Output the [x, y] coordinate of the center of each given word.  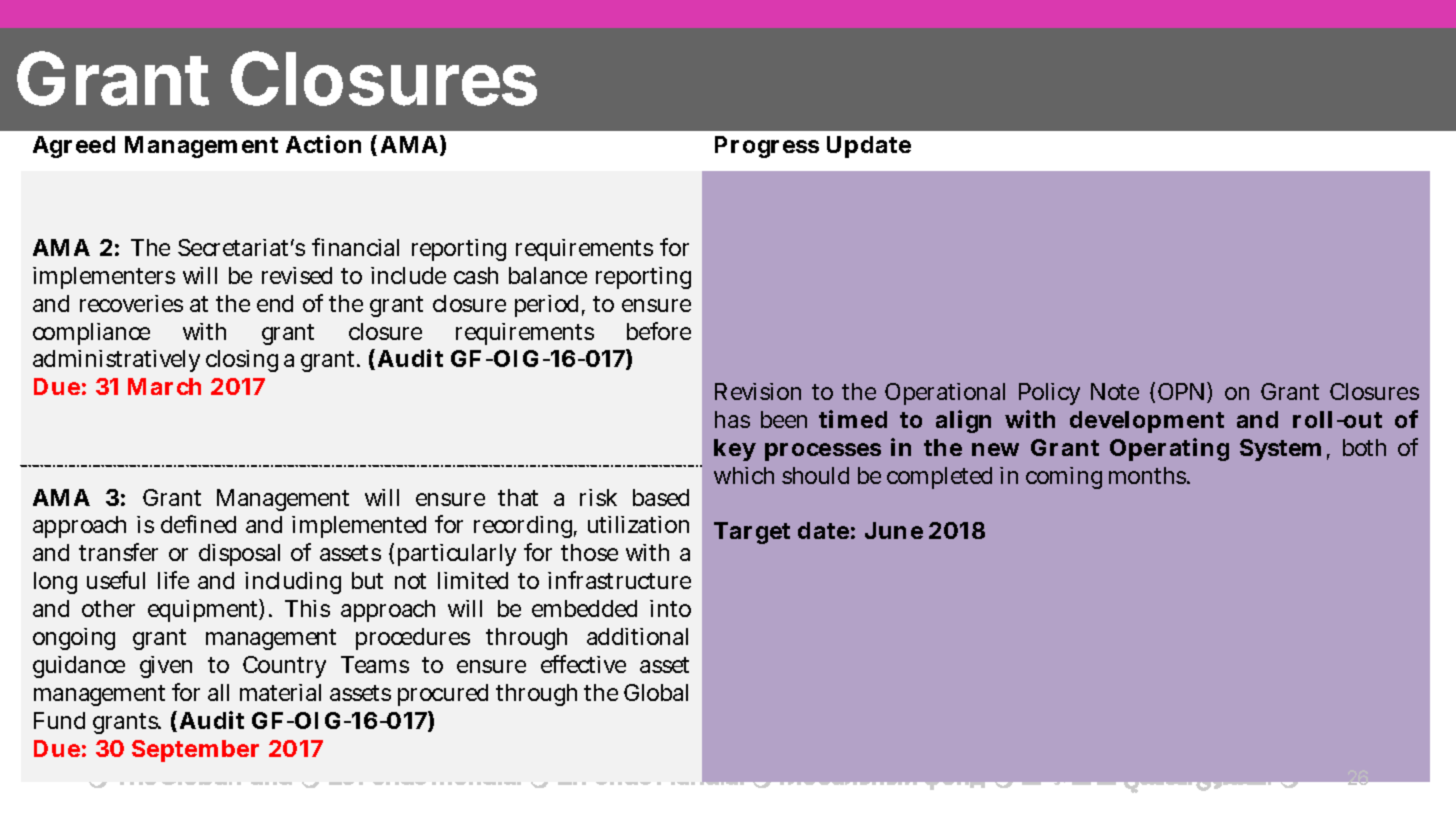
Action [323, 144]
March [164, 386]
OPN [1181, 391]
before [659, 331]
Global [656, 692]
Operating [1169, 449]
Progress [767, 147]
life [173, 580]
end [275, 303]
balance [548, 275]
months [1148, 475]
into [670, 608]
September [195, 751]
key [735, 450]
